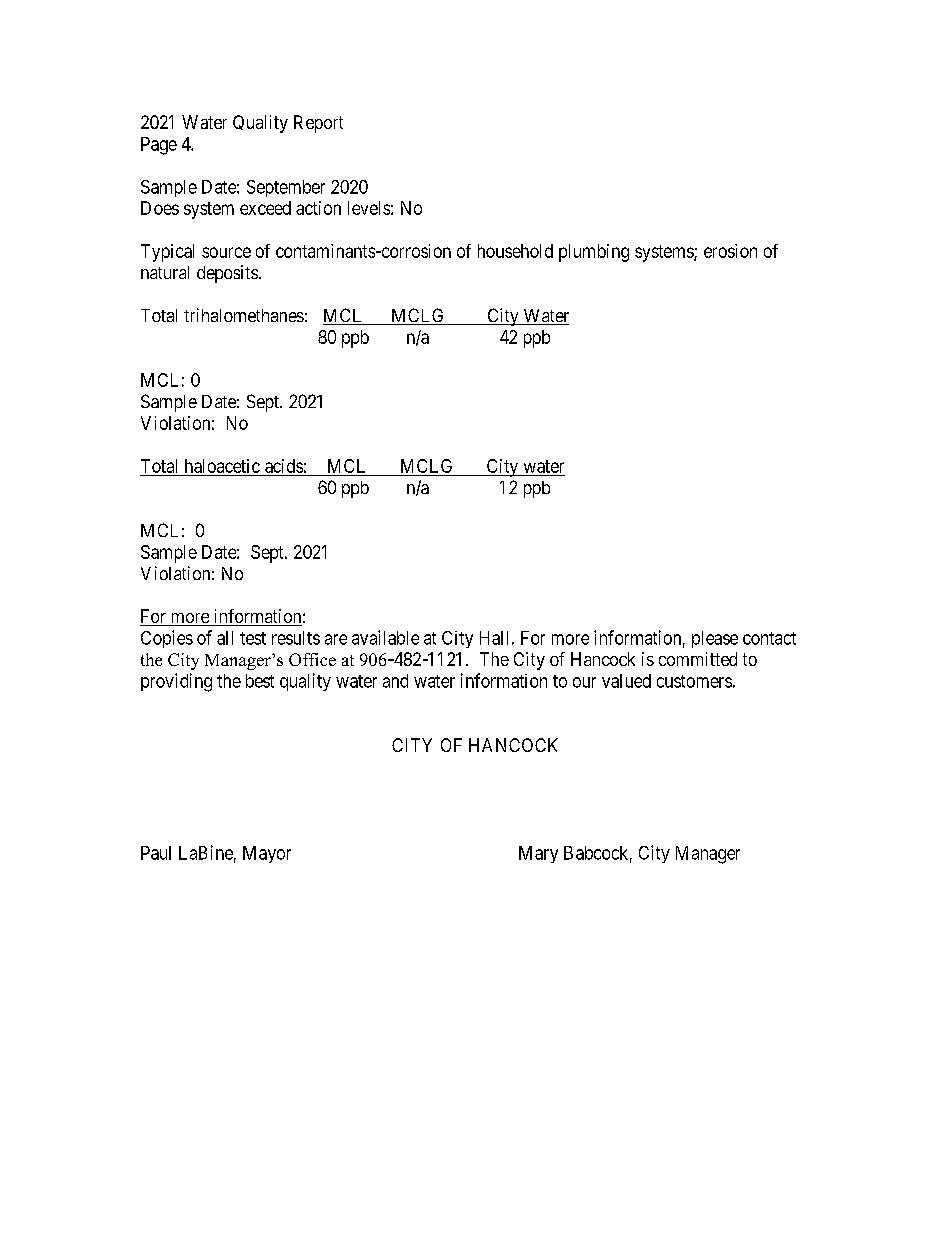  What do you see at coordinates (494, 638) in the document?
I see `Hall` at bounding box center [494, 638].
